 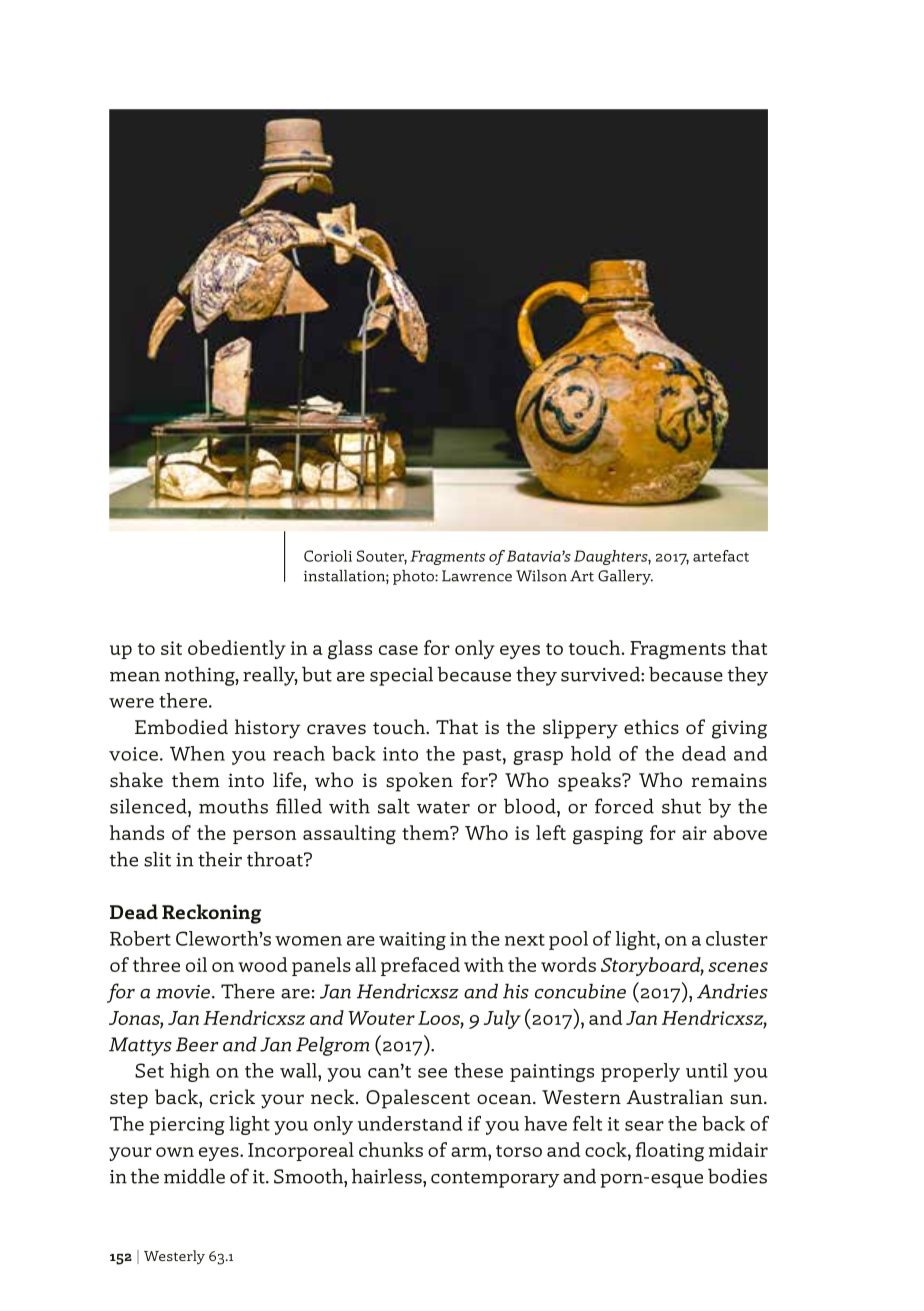 What do you see at coordinates (737, 938) in the page?
I see `cluster` at bounding box center [737, 938].
